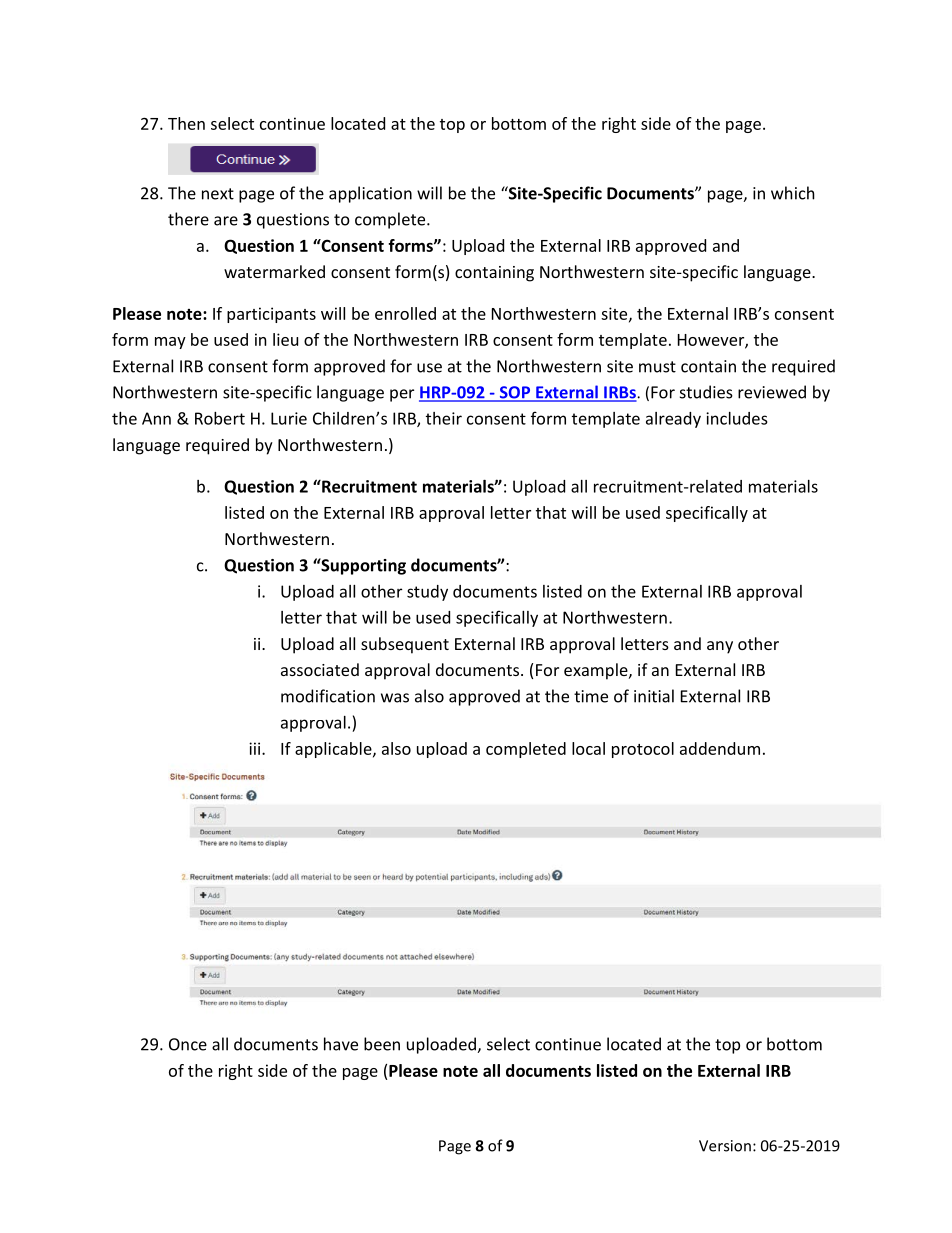  Describe the element at coordinates (395, 698) in the document. I see `was` at that location.
